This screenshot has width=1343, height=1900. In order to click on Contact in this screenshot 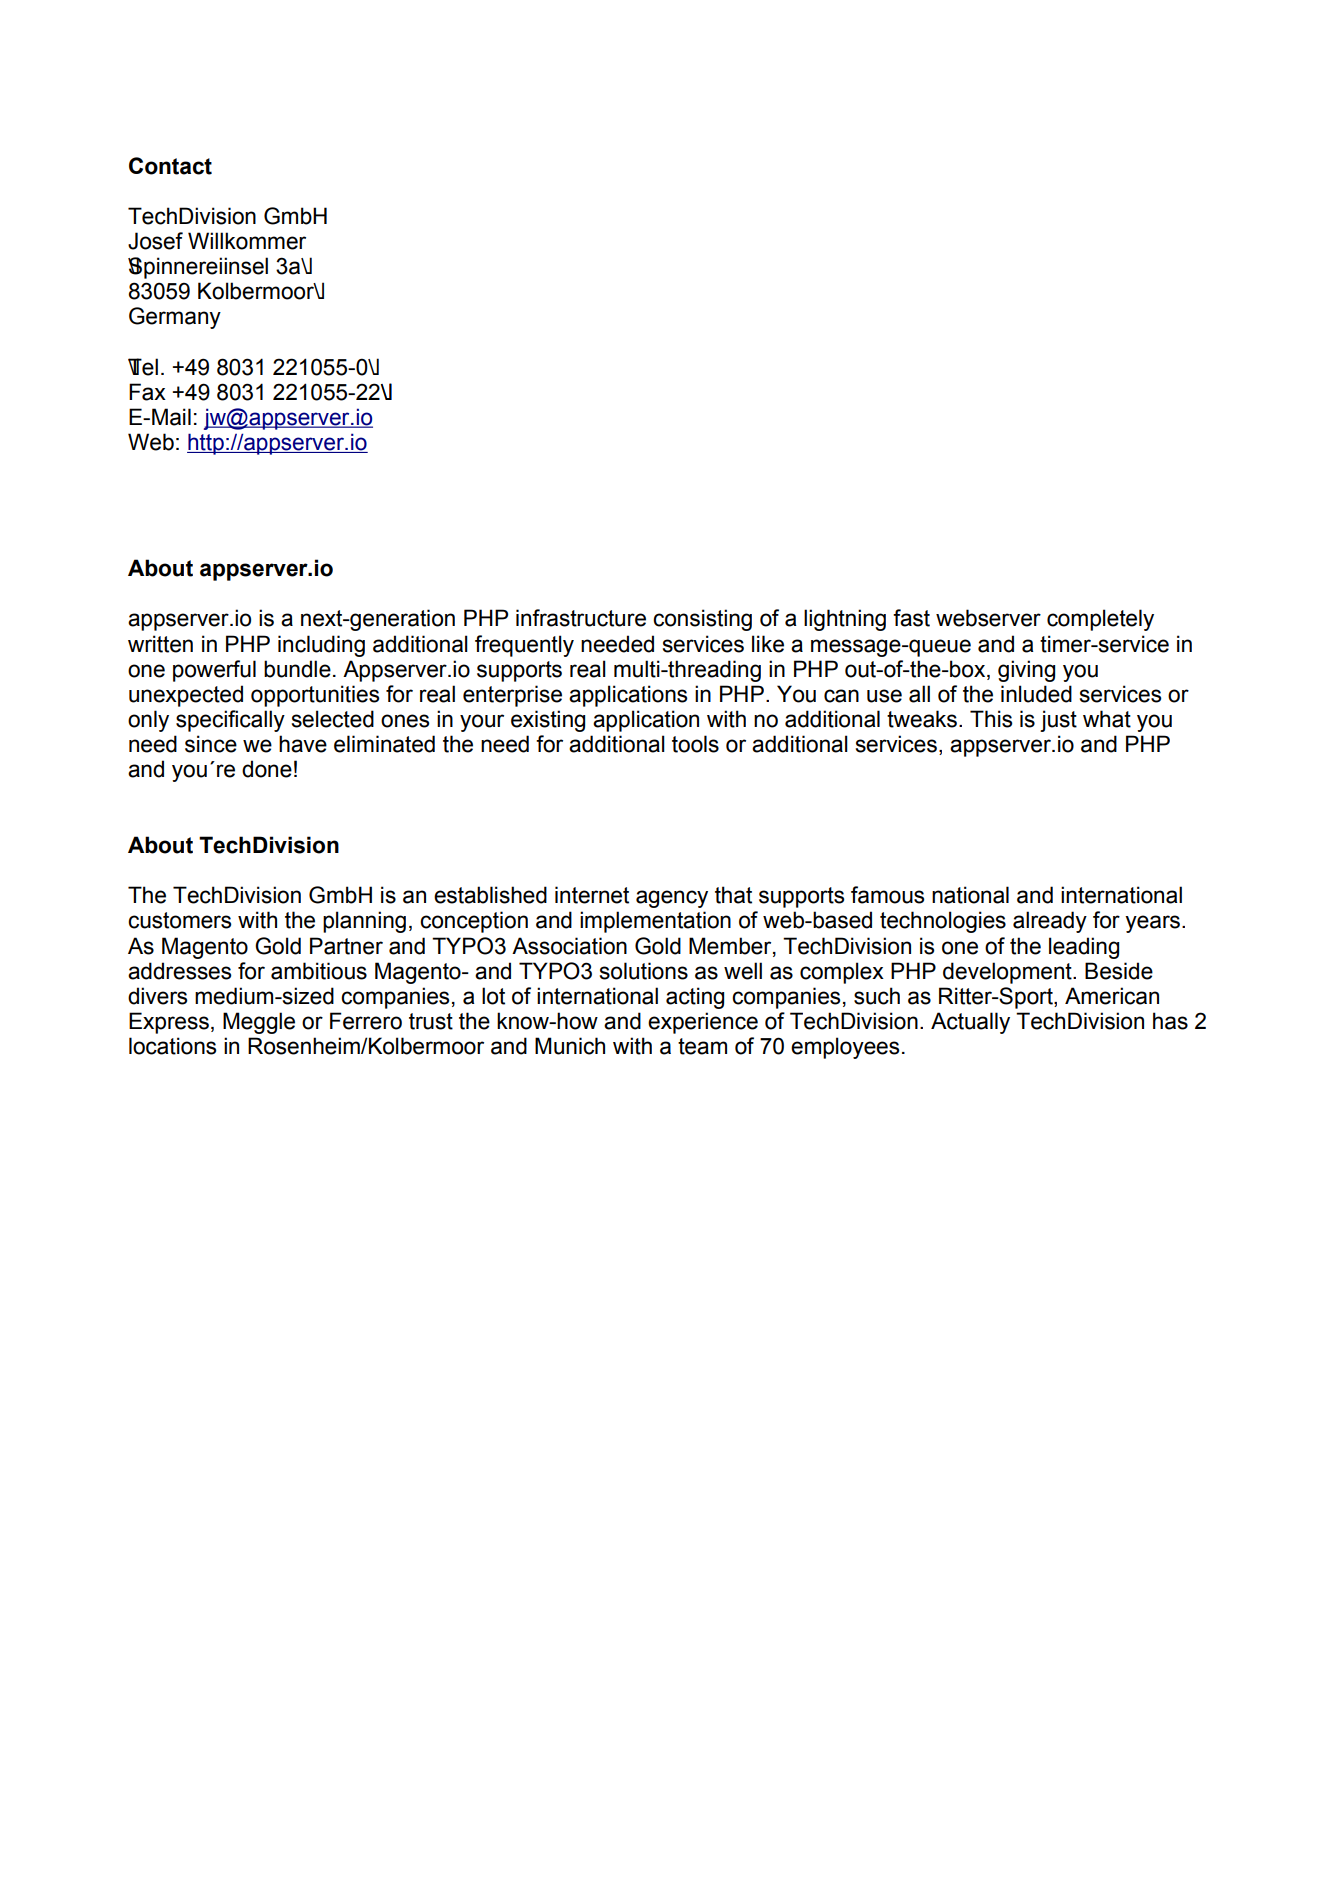, I will do `click(170, 166)`.
